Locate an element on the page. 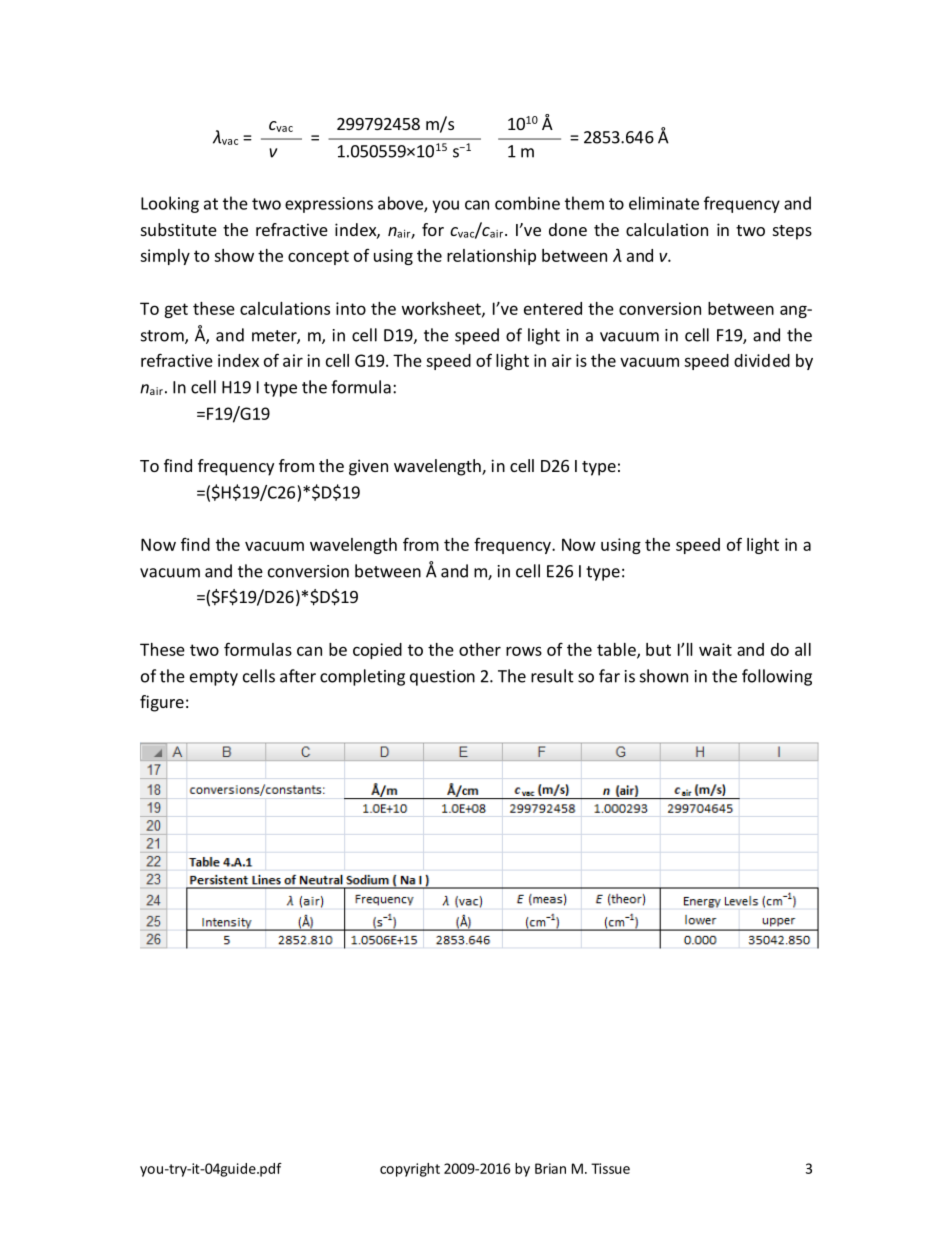  divided is located at coordinates (762, 360).
